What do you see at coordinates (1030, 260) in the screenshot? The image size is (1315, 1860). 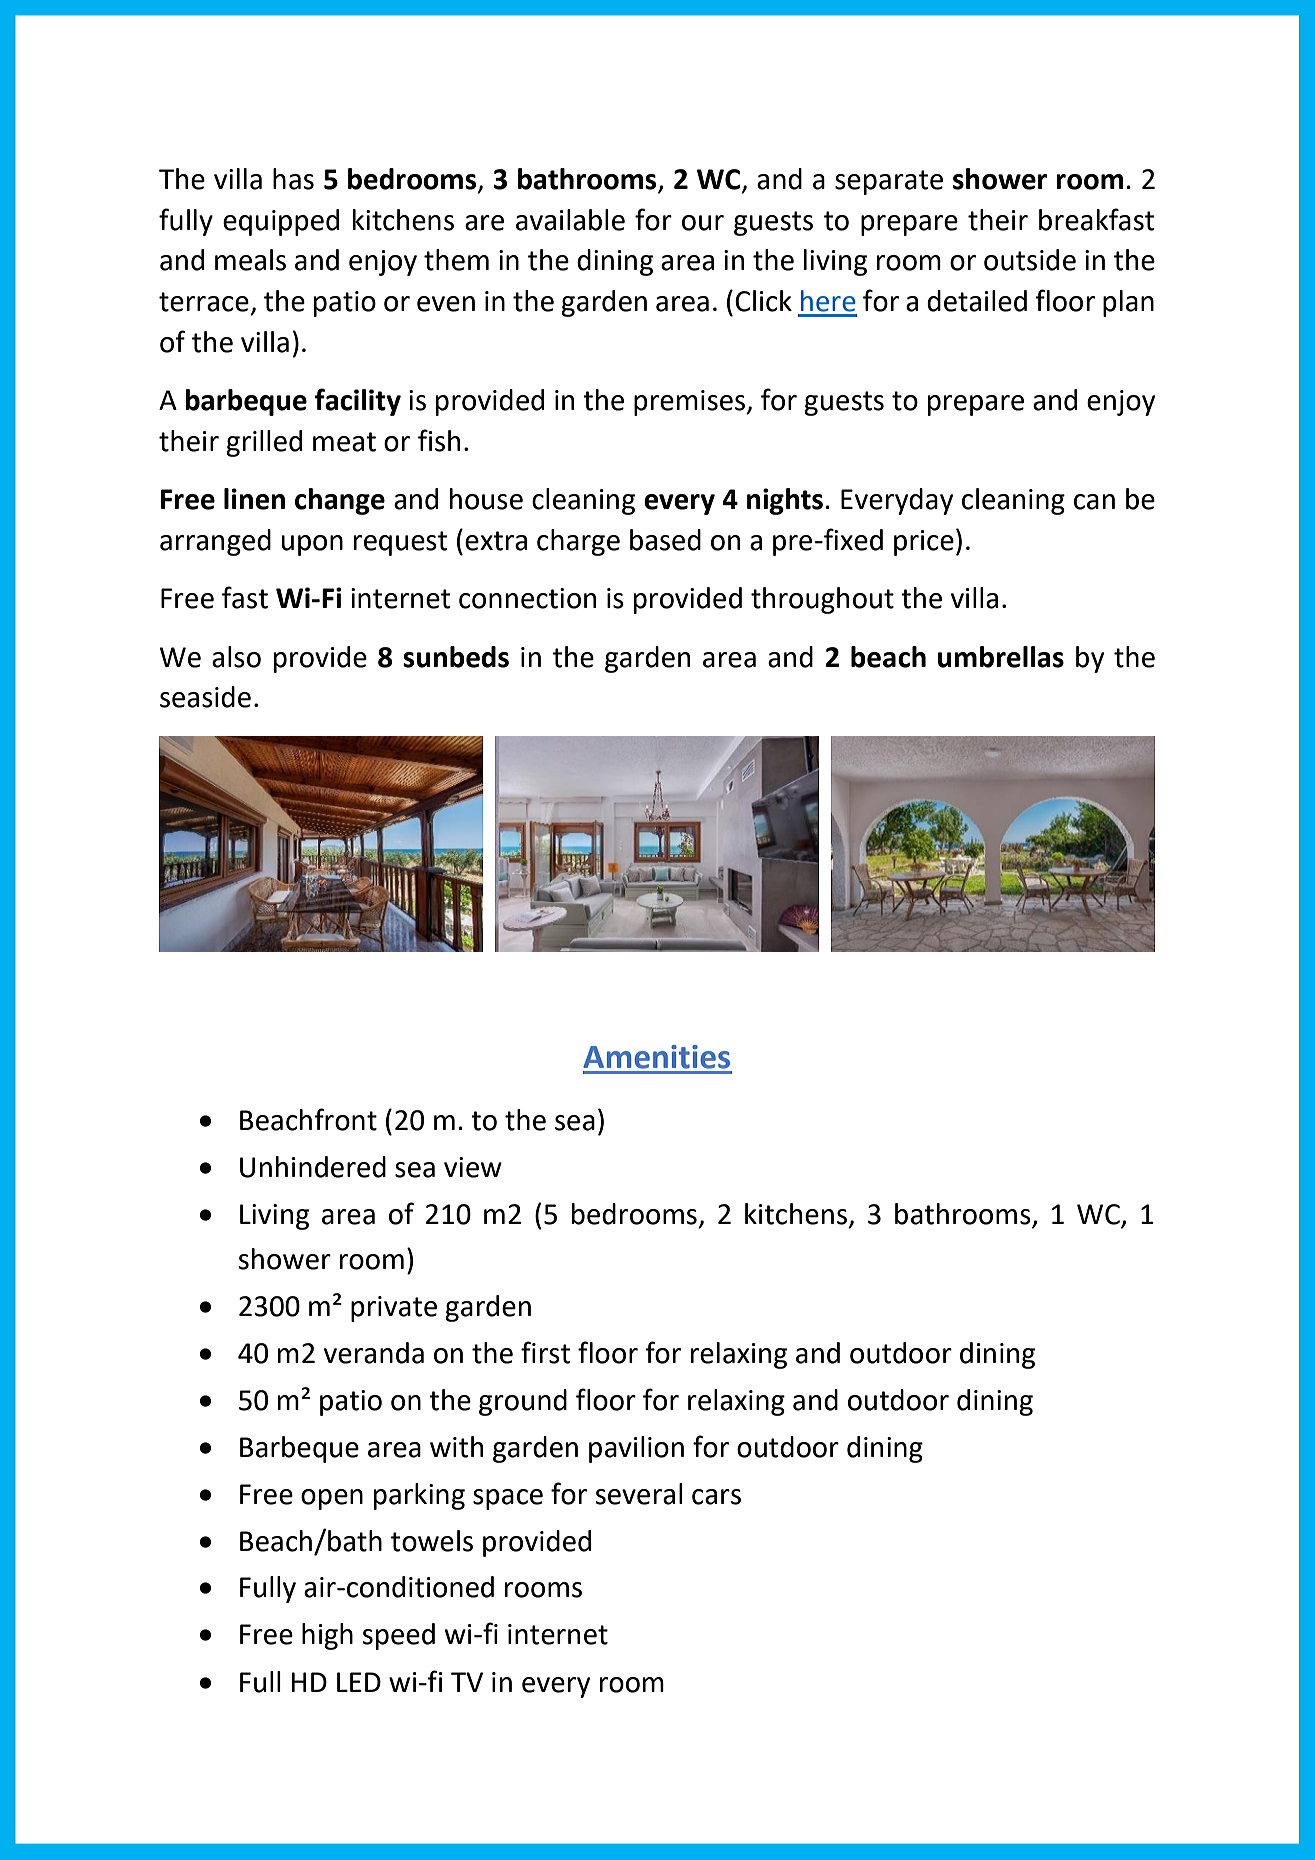 I see `outside` at bounding box center [1030, 260].
